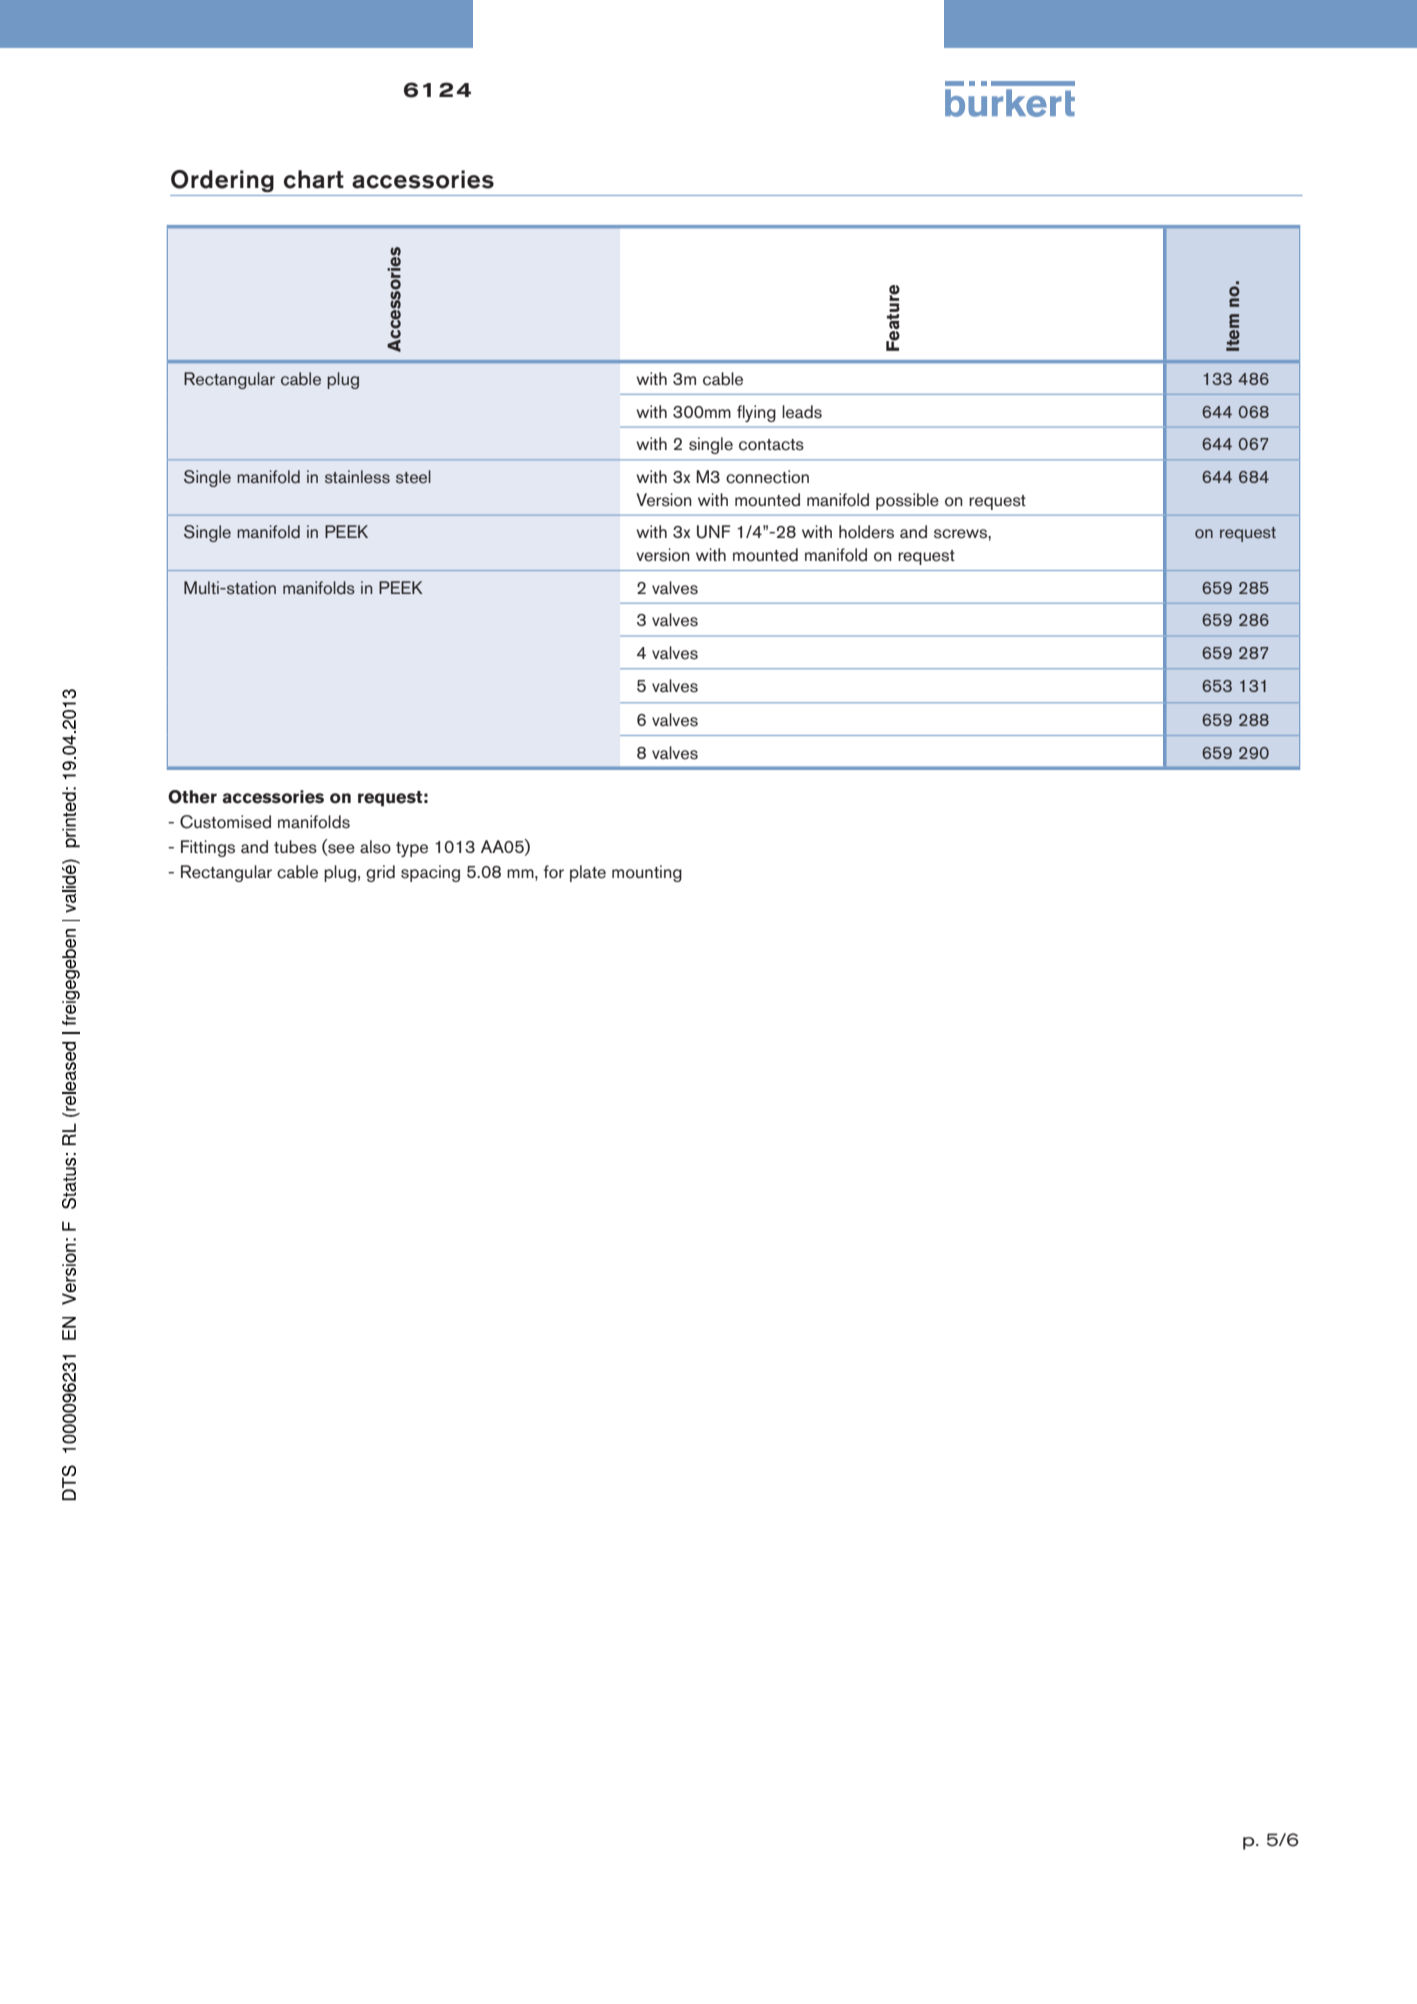 This screenshot has height=2004, width=1417. I want to click on Ordering, so click(222, 181).
